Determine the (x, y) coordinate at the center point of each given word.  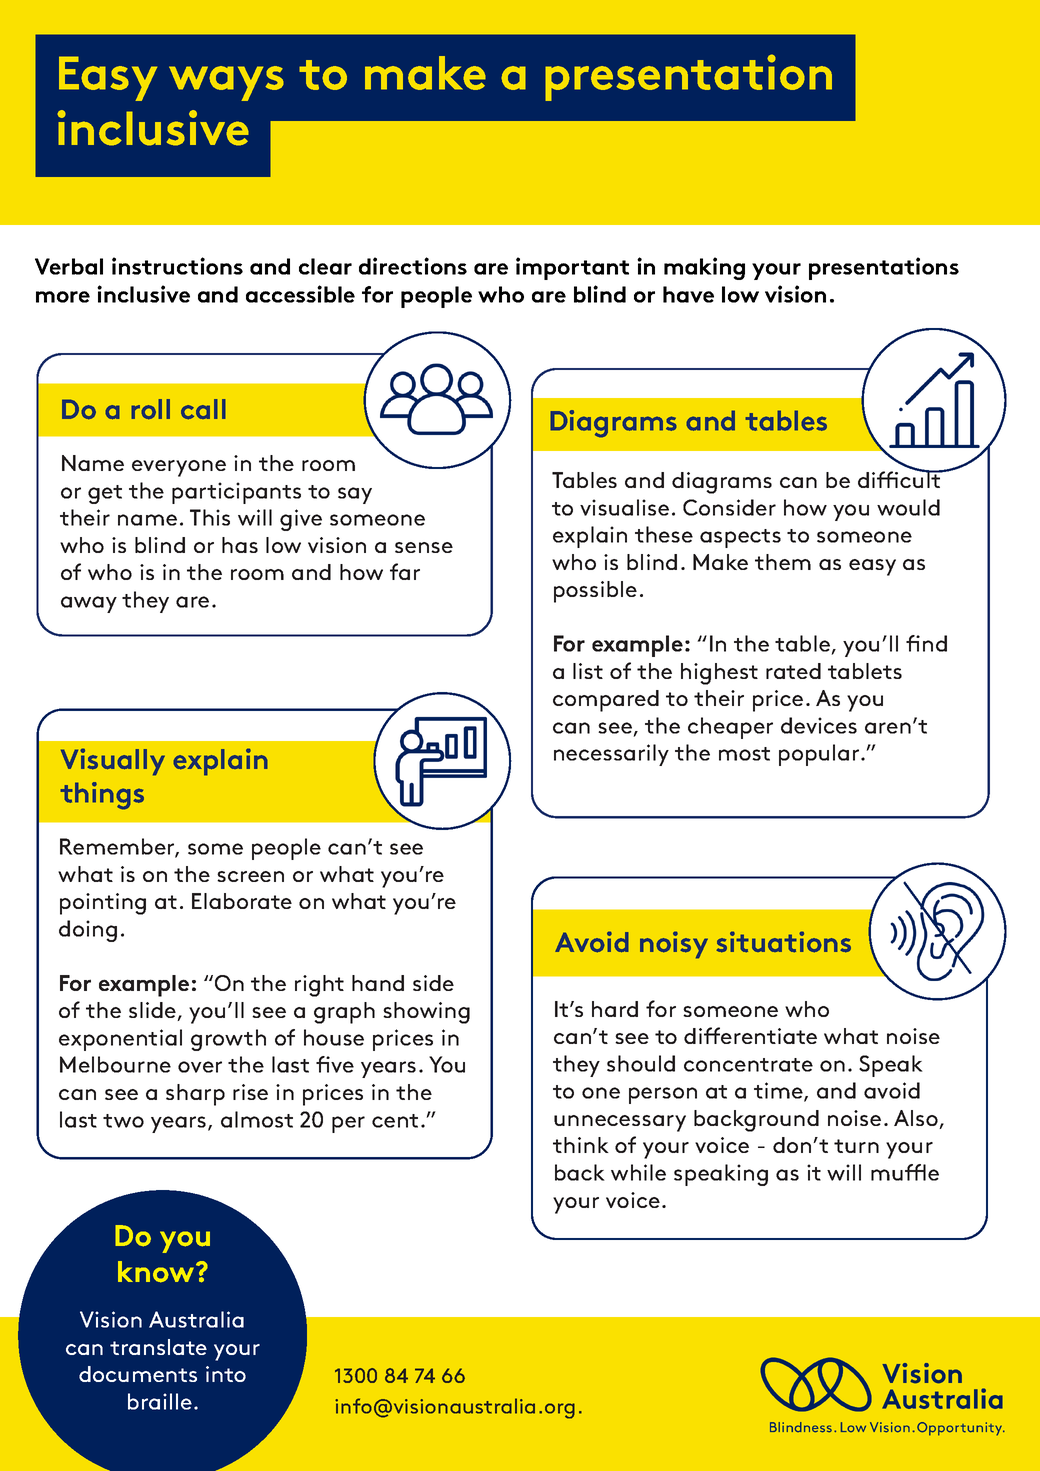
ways (226, 83)
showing (426, 1013)
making (704, 268)
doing (88, 931)
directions (413, 266)
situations (783, 942)
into (226, 1374)
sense (424, 547)
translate (158, 1347)
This (210, 517)
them (783, 562)
